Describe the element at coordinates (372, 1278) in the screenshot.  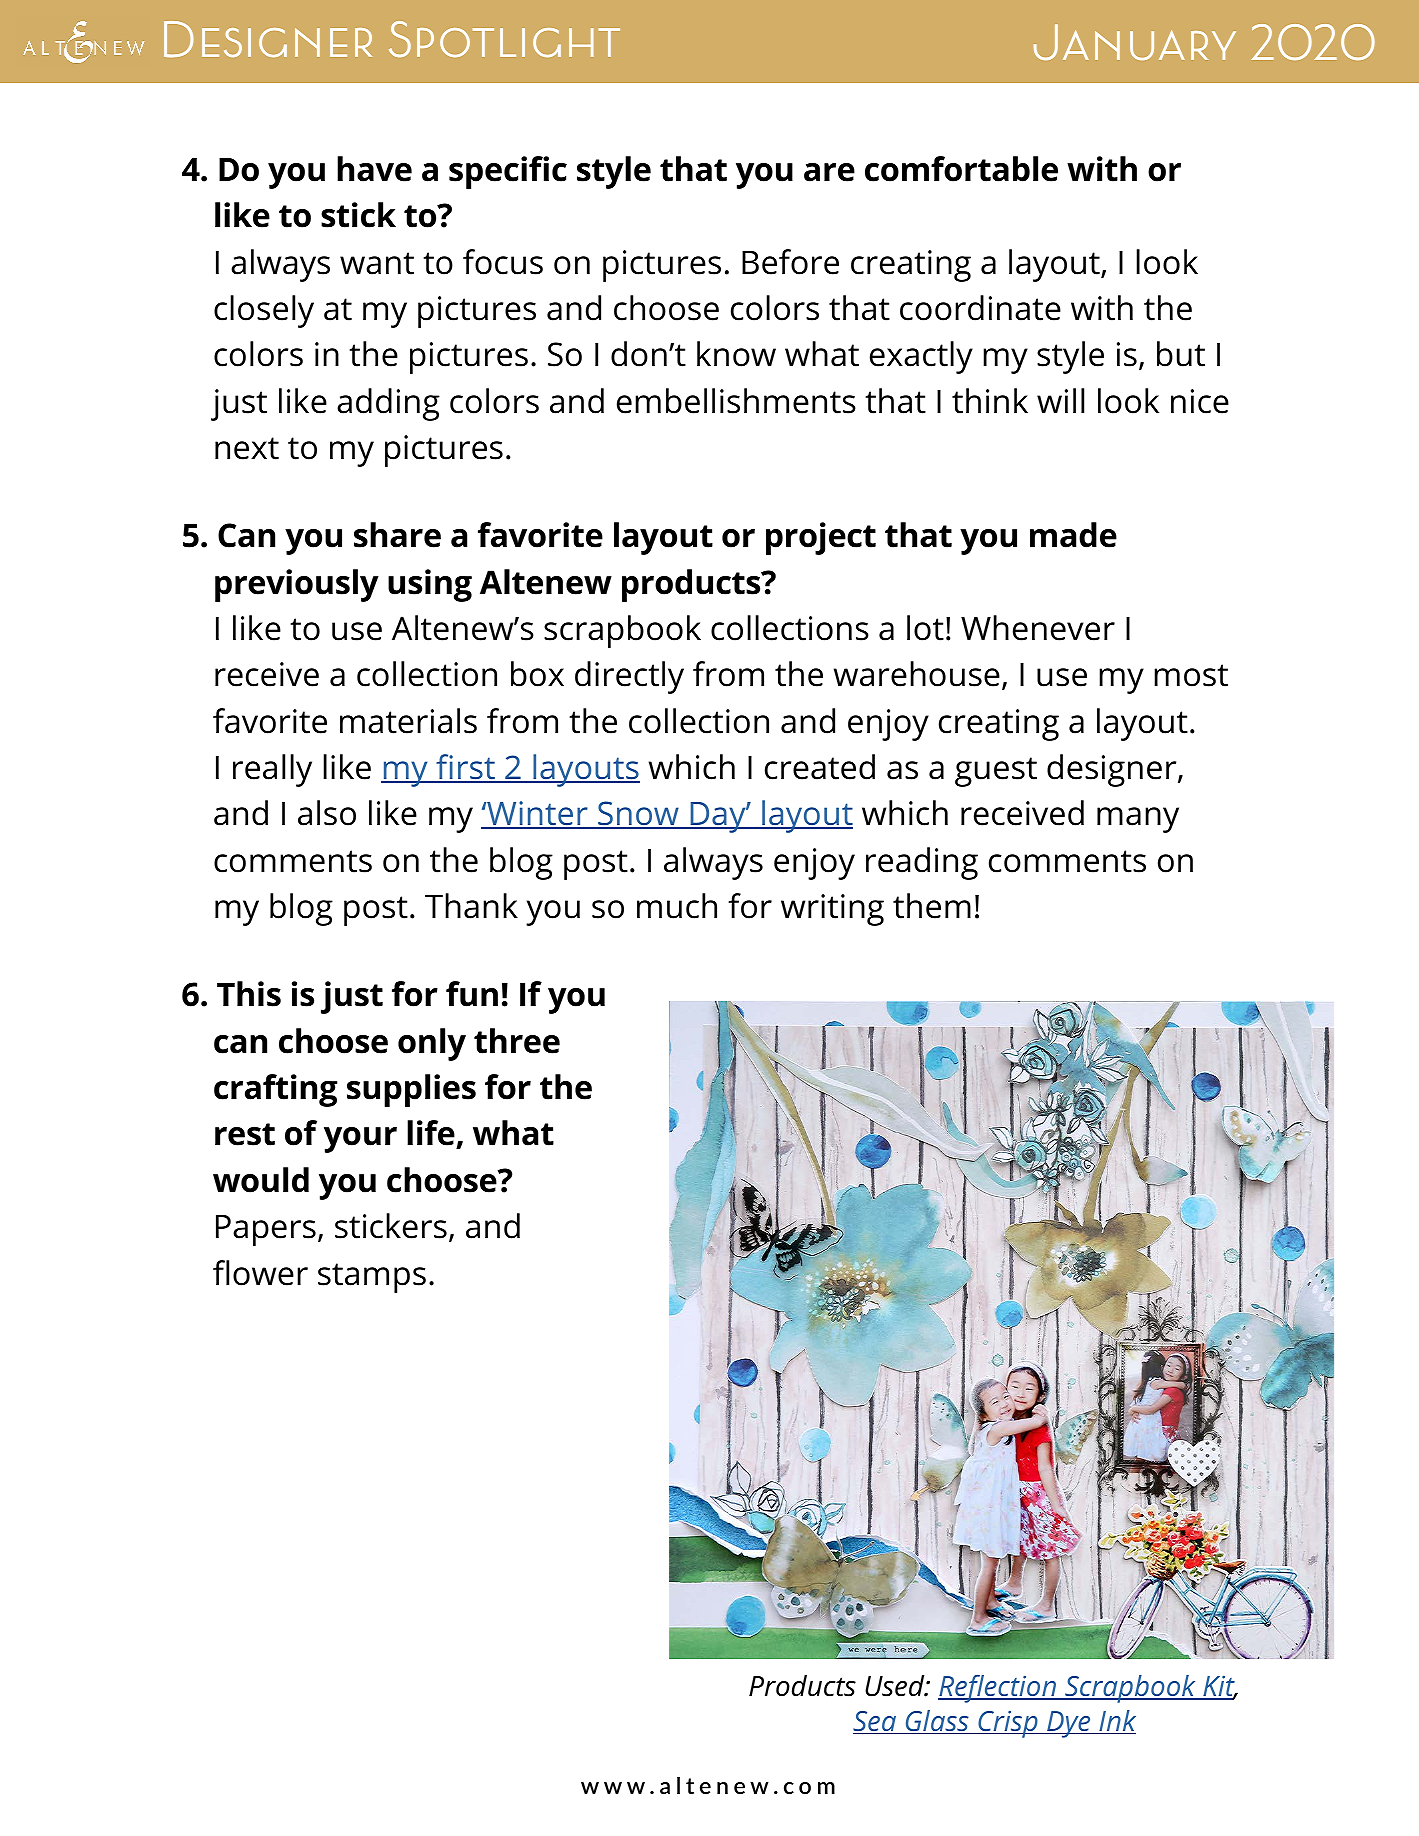
I see `stamps` at that location.
